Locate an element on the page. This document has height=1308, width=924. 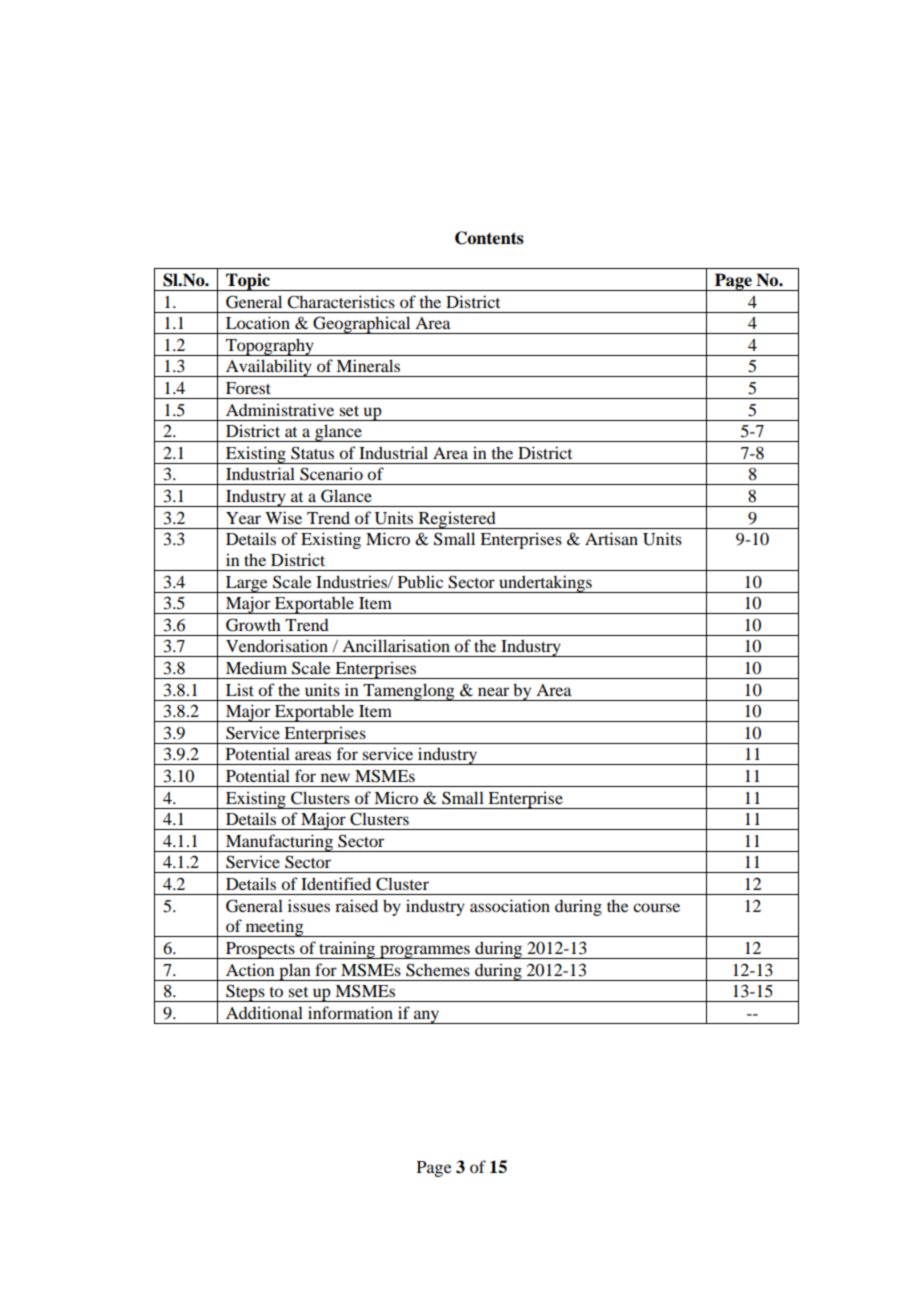
course is located at coordinates (656, 907).
